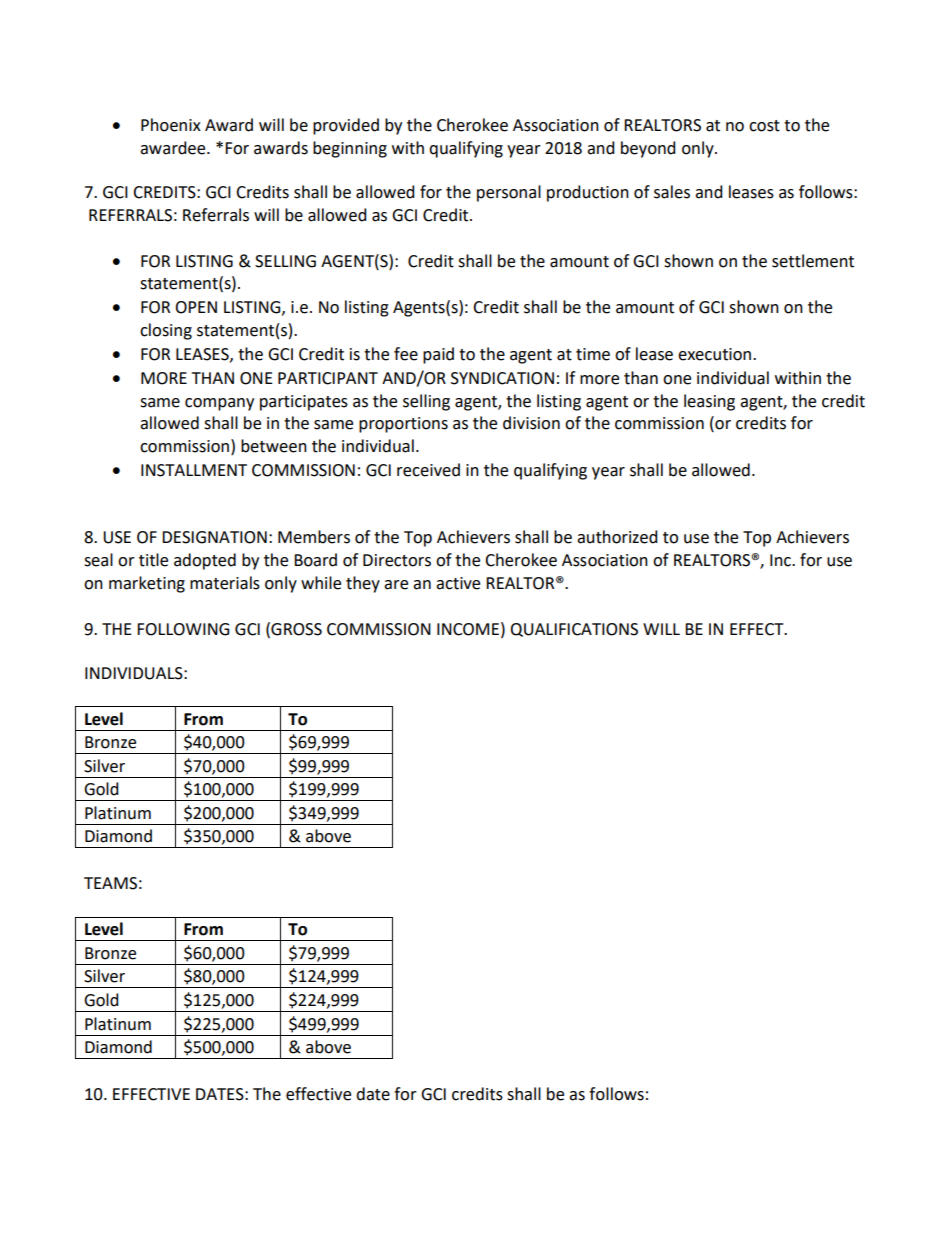 The image size is (952, 1233). What do you see at coordinates (716, 354) in the page?
I see `execution` at bounding box center [716, 354].
